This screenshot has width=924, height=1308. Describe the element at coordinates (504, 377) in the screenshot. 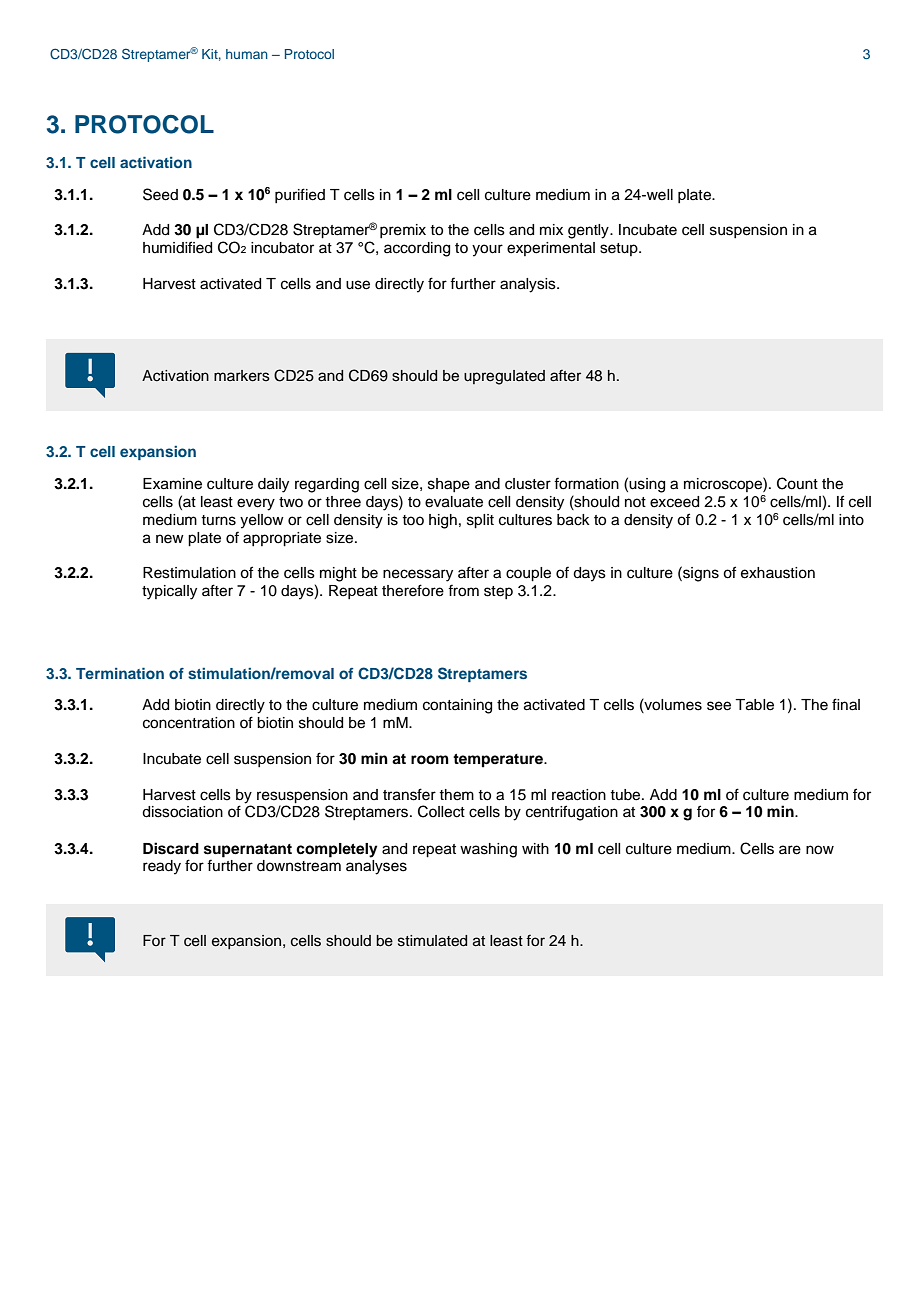

I see `upregulated` at that location.
